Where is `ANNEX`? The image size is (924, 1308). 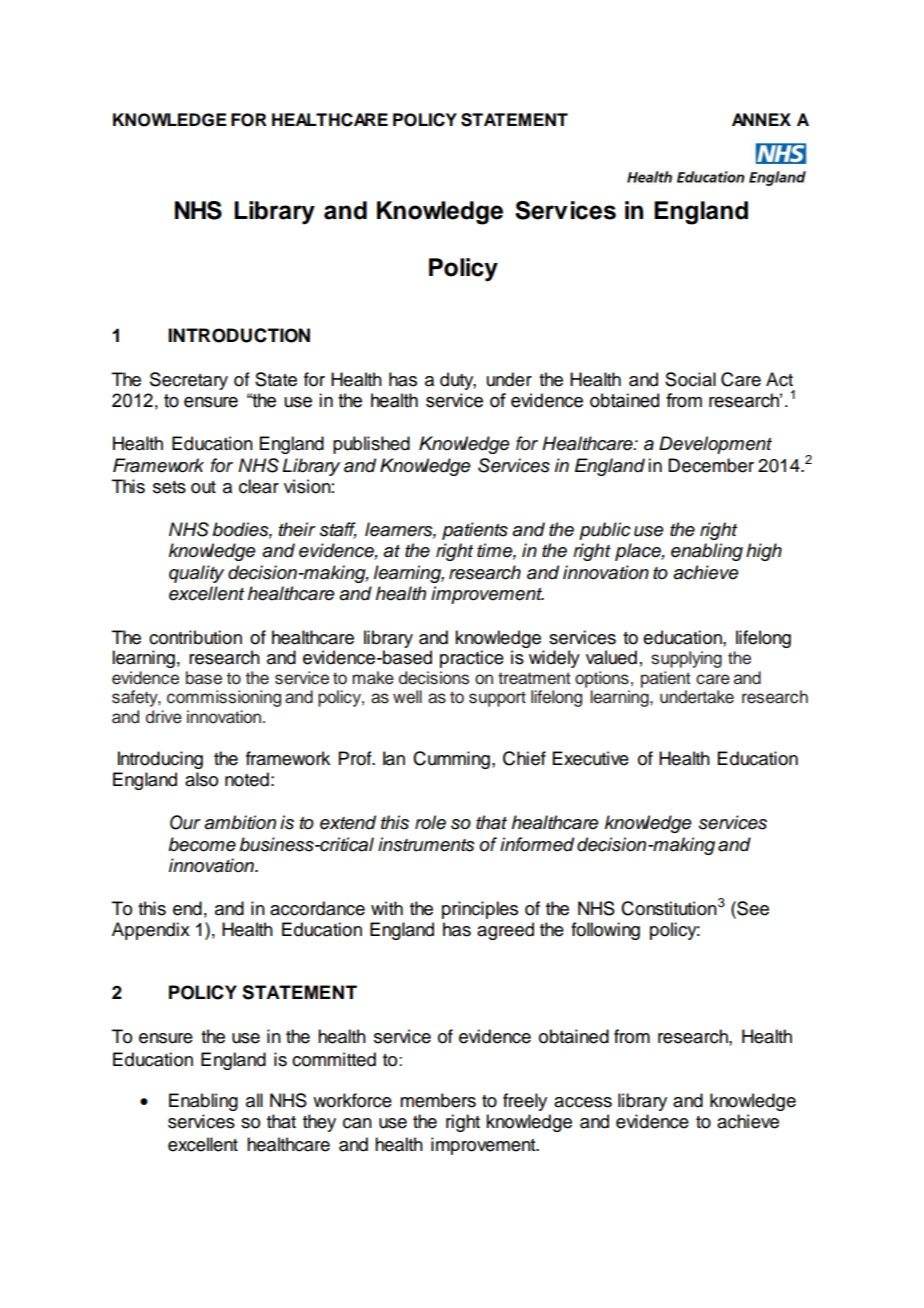
ANNEX is located at coordinates (761, 119).
